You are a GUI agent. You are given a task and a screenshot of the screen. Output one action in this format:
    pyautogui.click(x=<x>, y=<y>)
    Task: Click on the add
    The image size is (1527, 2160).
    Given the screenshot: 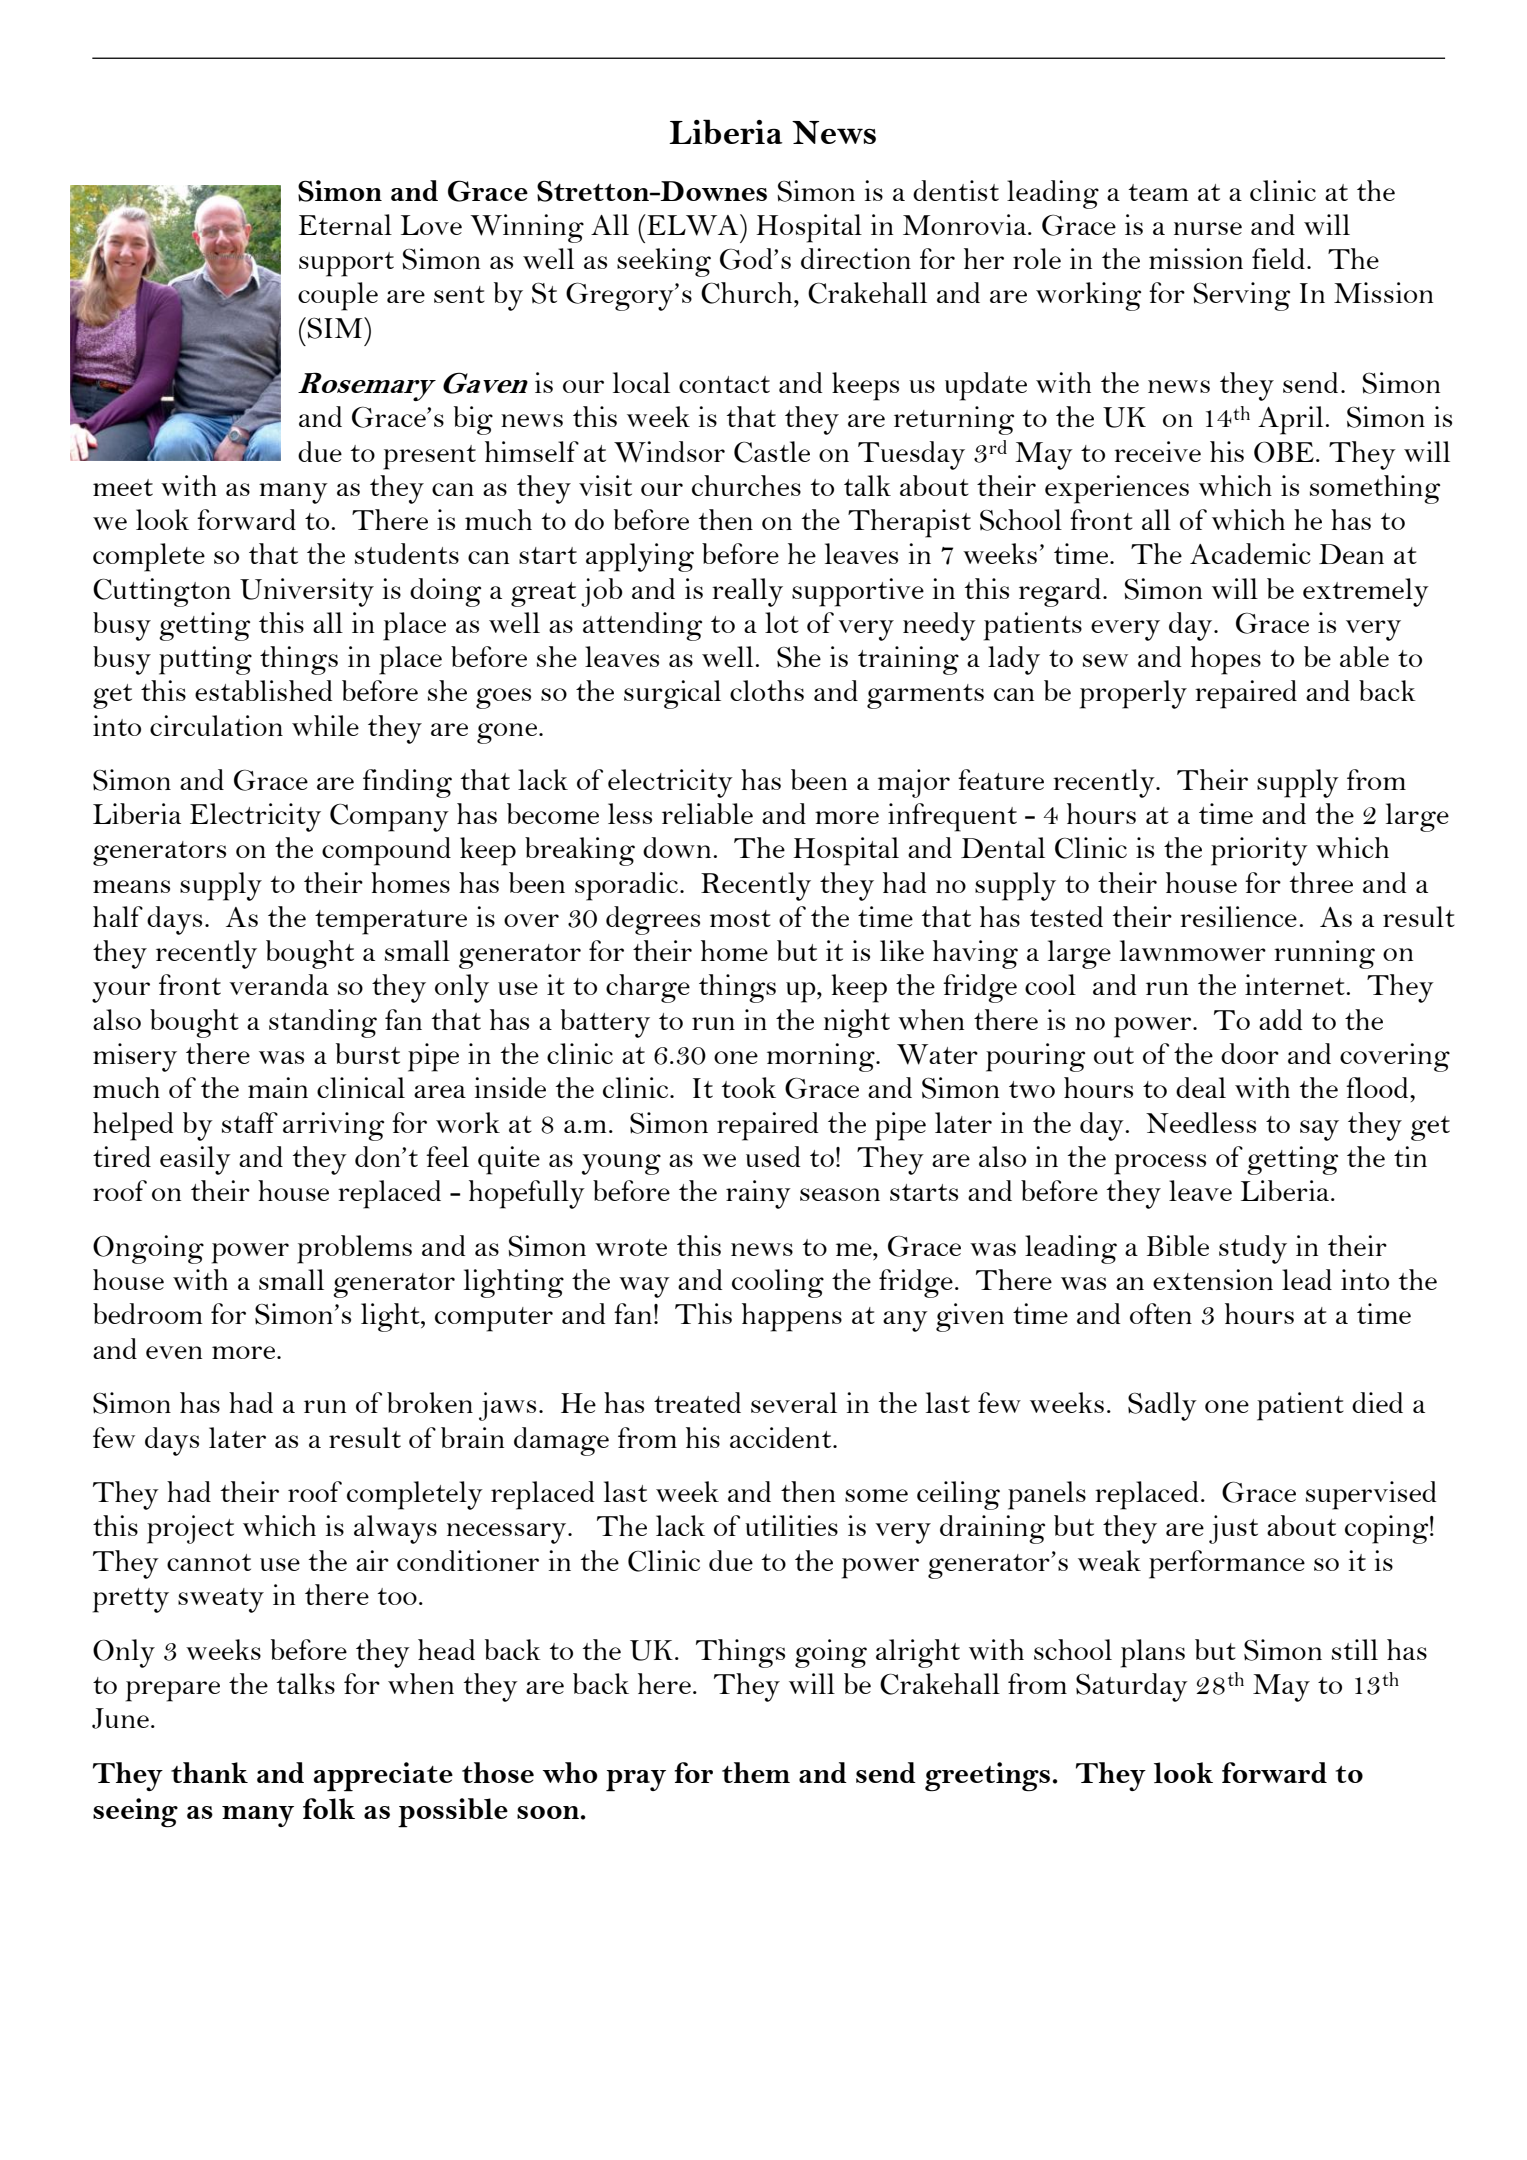 What is the action you would take?
    pyautogui.click(x=1281, y=1019)
